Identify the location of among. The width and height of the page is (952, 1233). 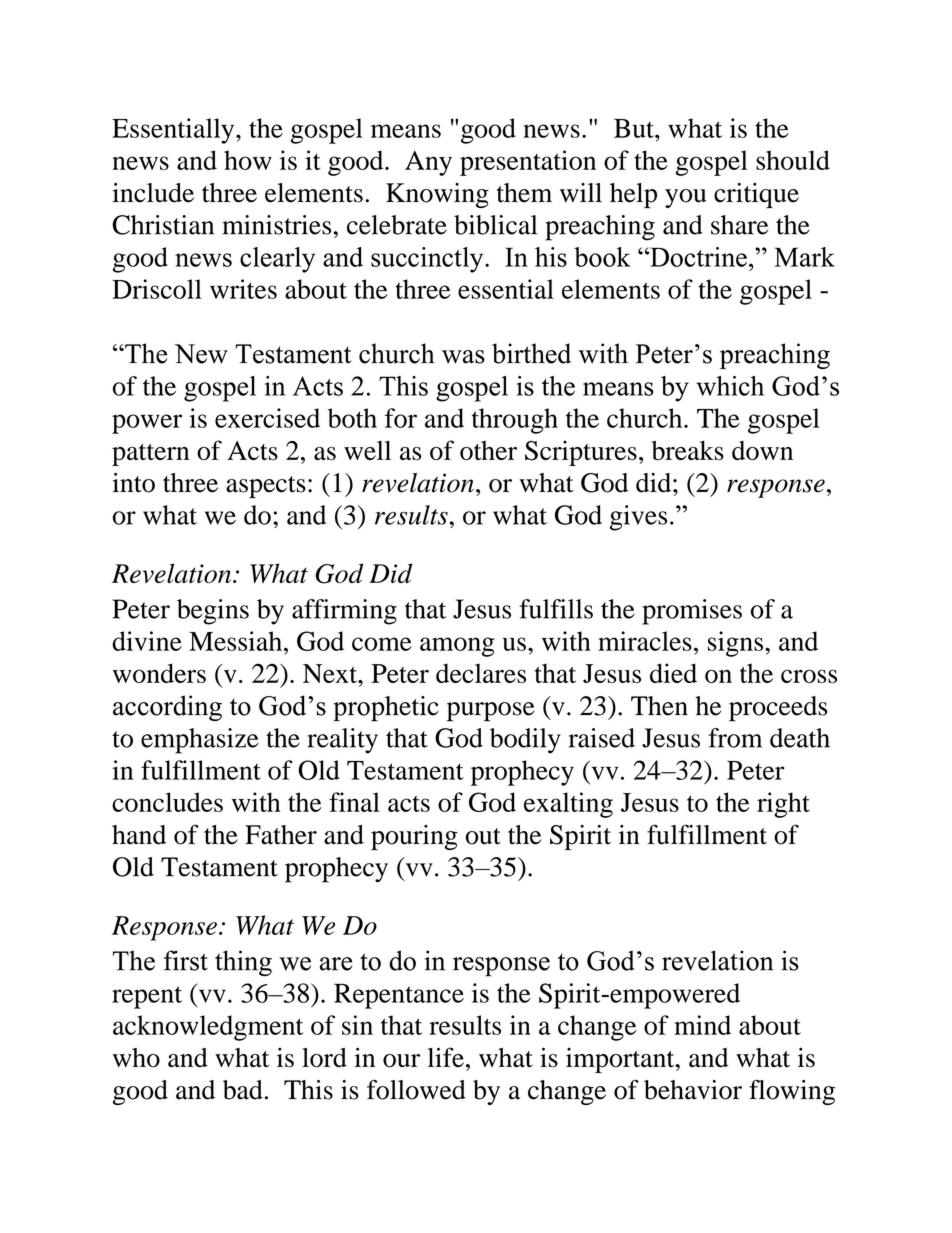
(457, 647).
